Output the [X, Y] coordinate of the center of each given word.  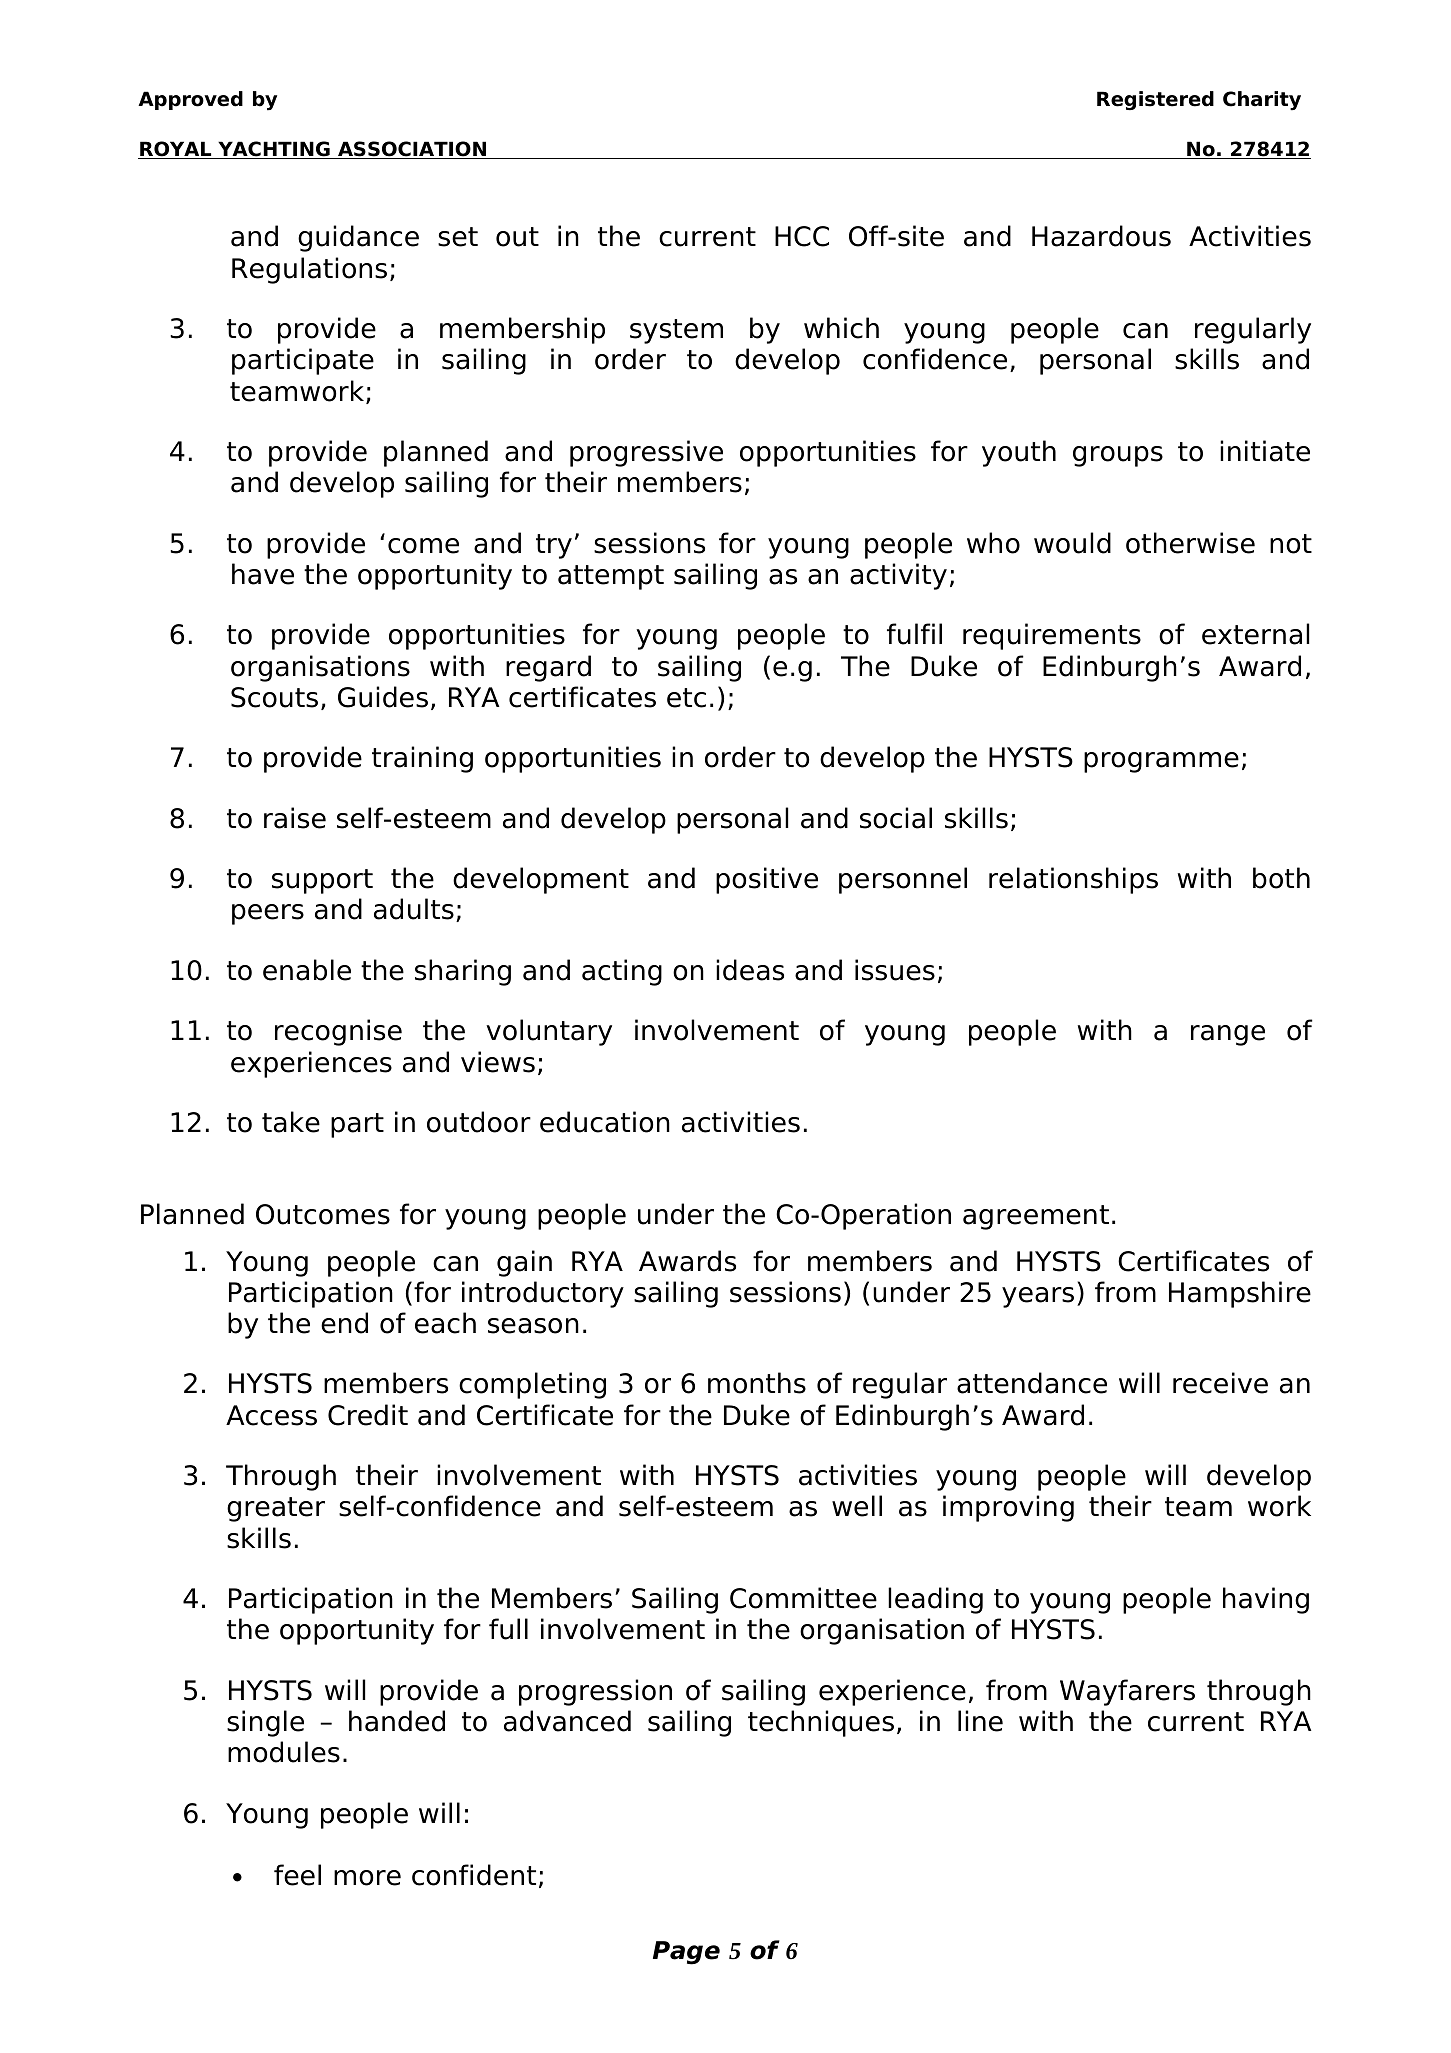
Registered [1155, 100]
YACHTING [274, 150]
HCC [802, 236]
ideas [750, 970]
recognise [338, 1032]
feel [297, 1875]
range [1228, 1035]
